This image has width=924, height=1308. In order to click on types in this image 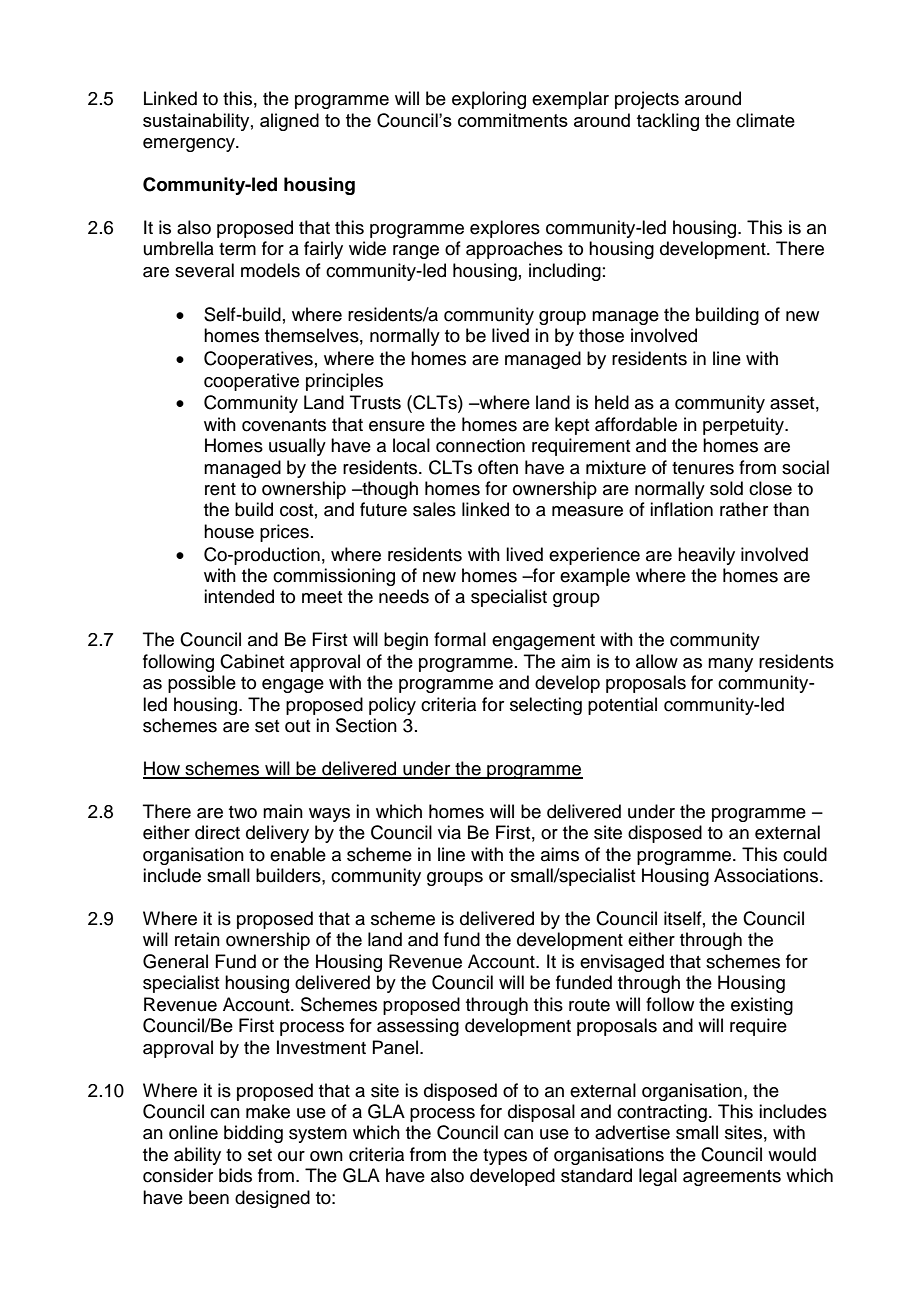, I will do `click(505, 1157)`.
